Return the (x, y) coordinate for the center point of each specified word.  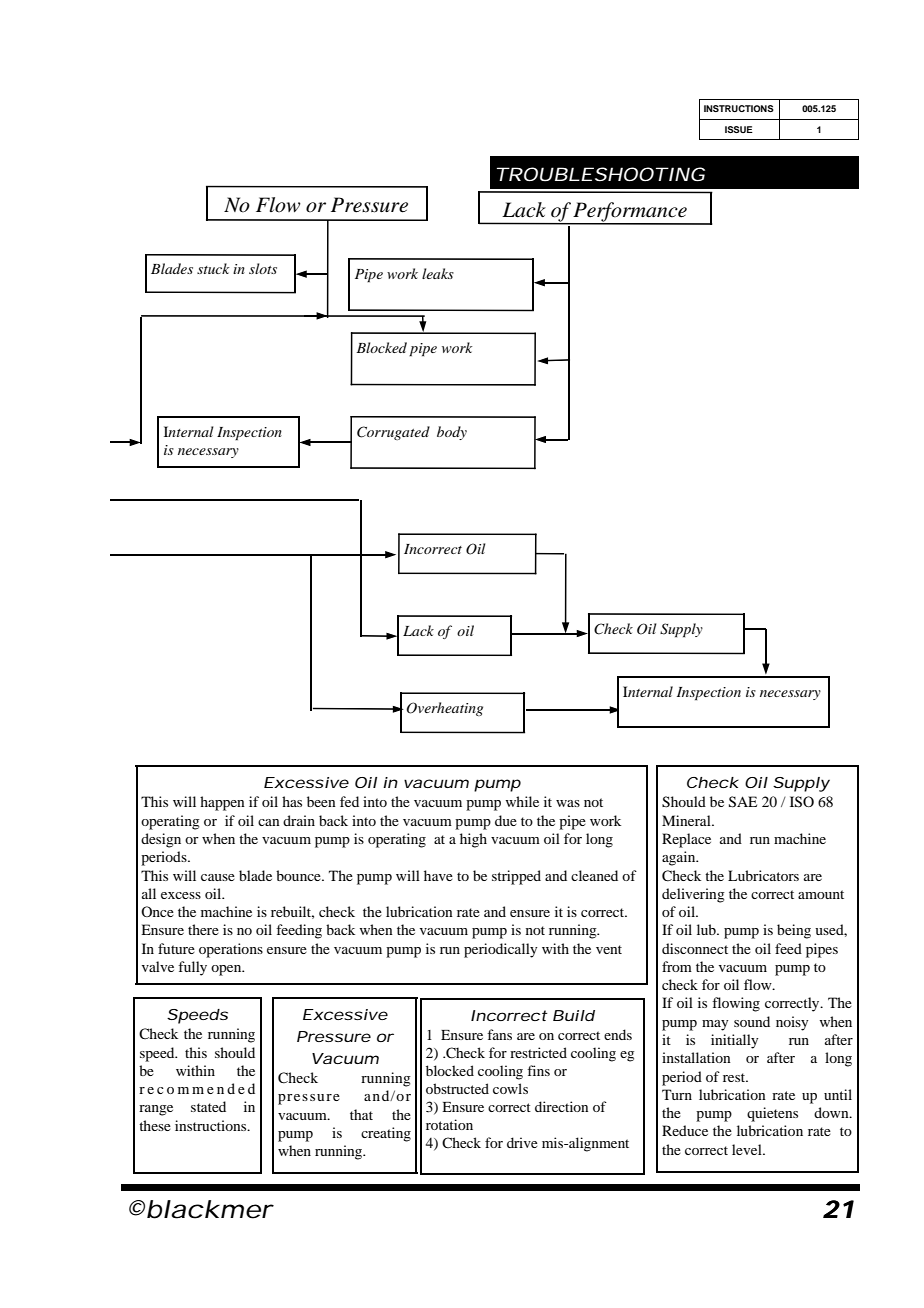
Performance (630, 213)
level (748, 1149)
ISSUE (739, 129)
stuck (213, 268)
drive (522, 1142)
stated (208, 1106)
